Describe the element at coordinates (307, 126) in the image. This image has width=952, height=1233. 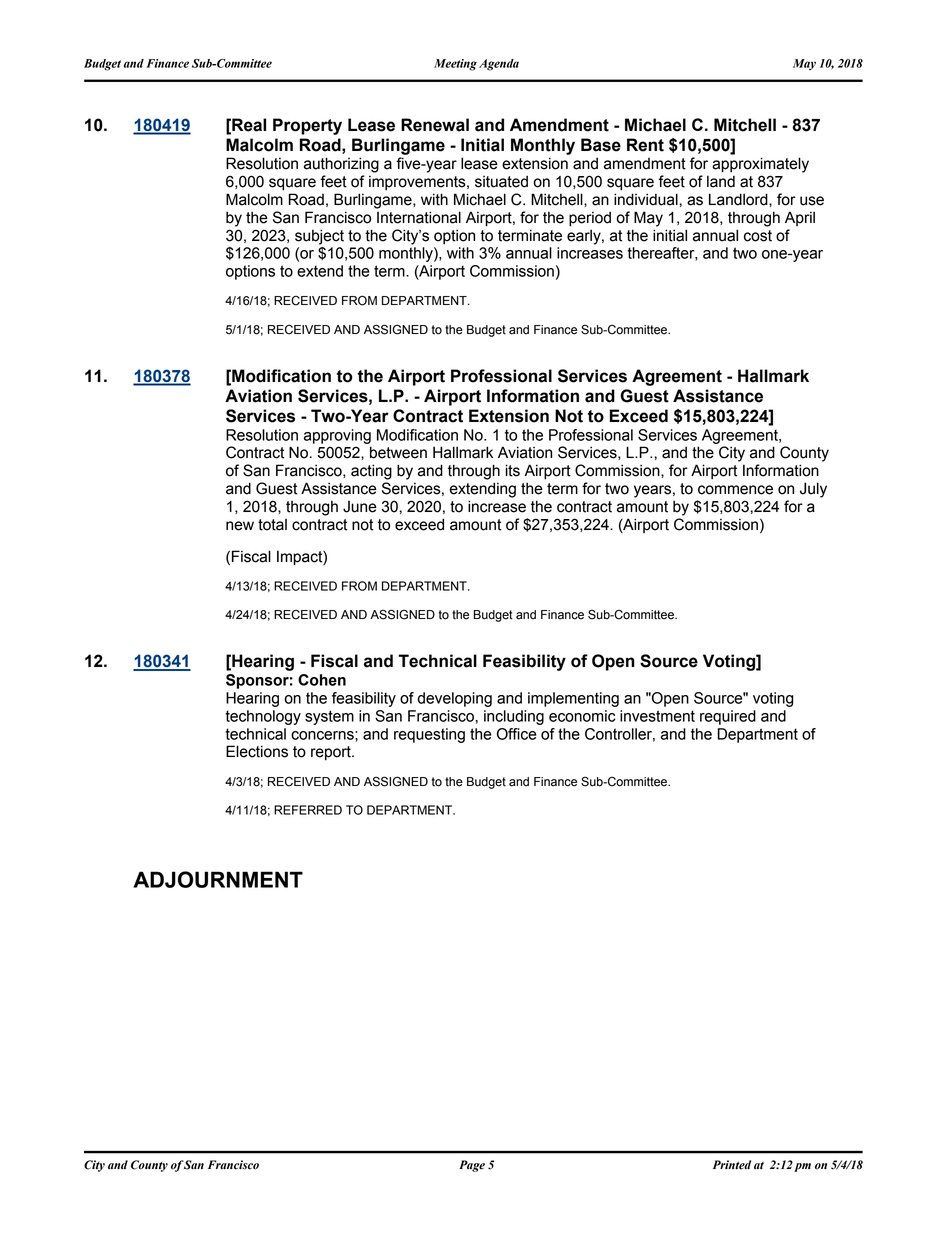
I see `Property` at that location.
